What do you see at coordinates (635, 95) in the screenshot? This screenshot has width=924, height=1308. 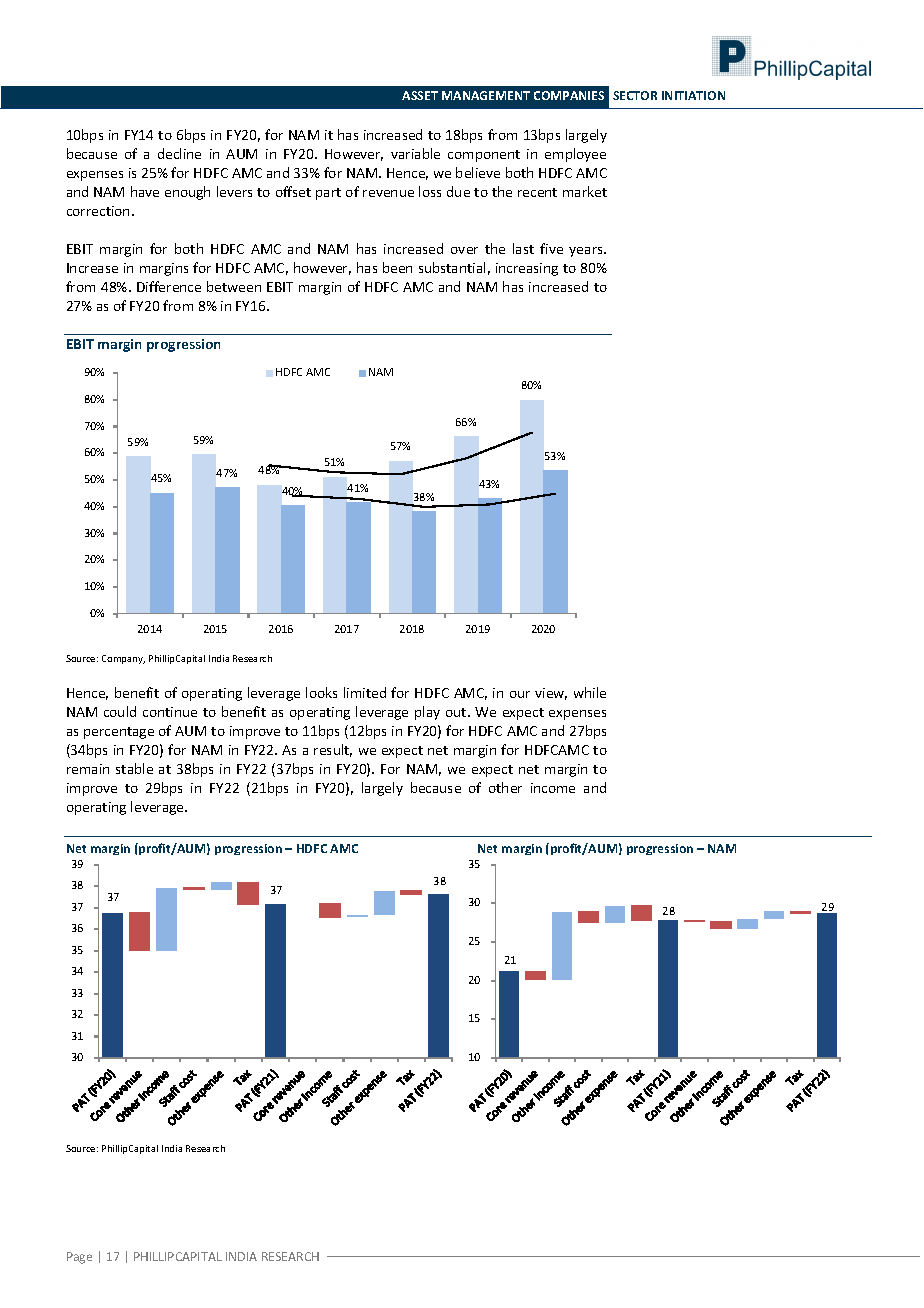 I see `SECTOR` at bounding box center [635, 95].
